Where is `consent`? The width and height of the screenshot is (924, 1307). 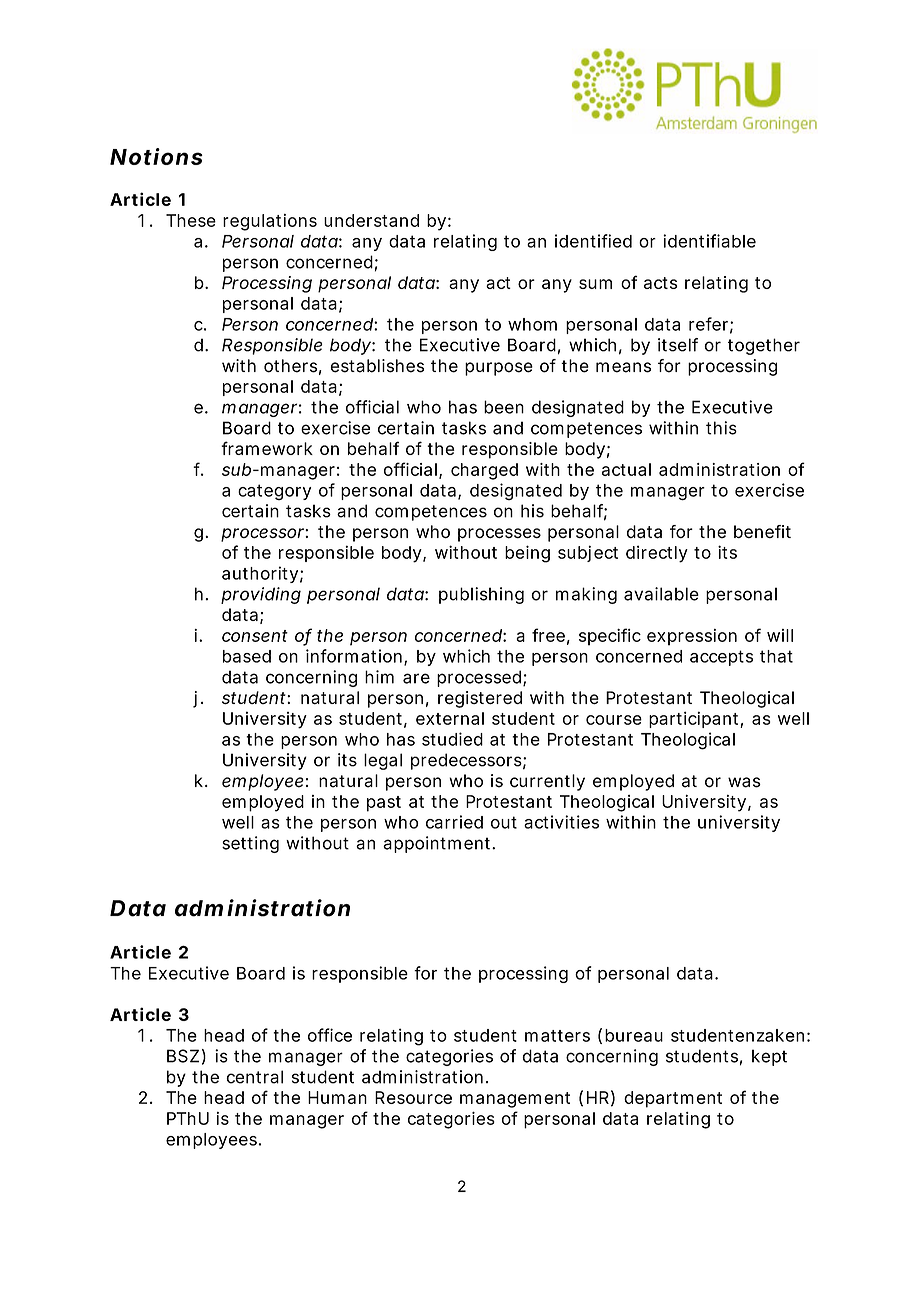
consent is located at coordinates (255, 636).
